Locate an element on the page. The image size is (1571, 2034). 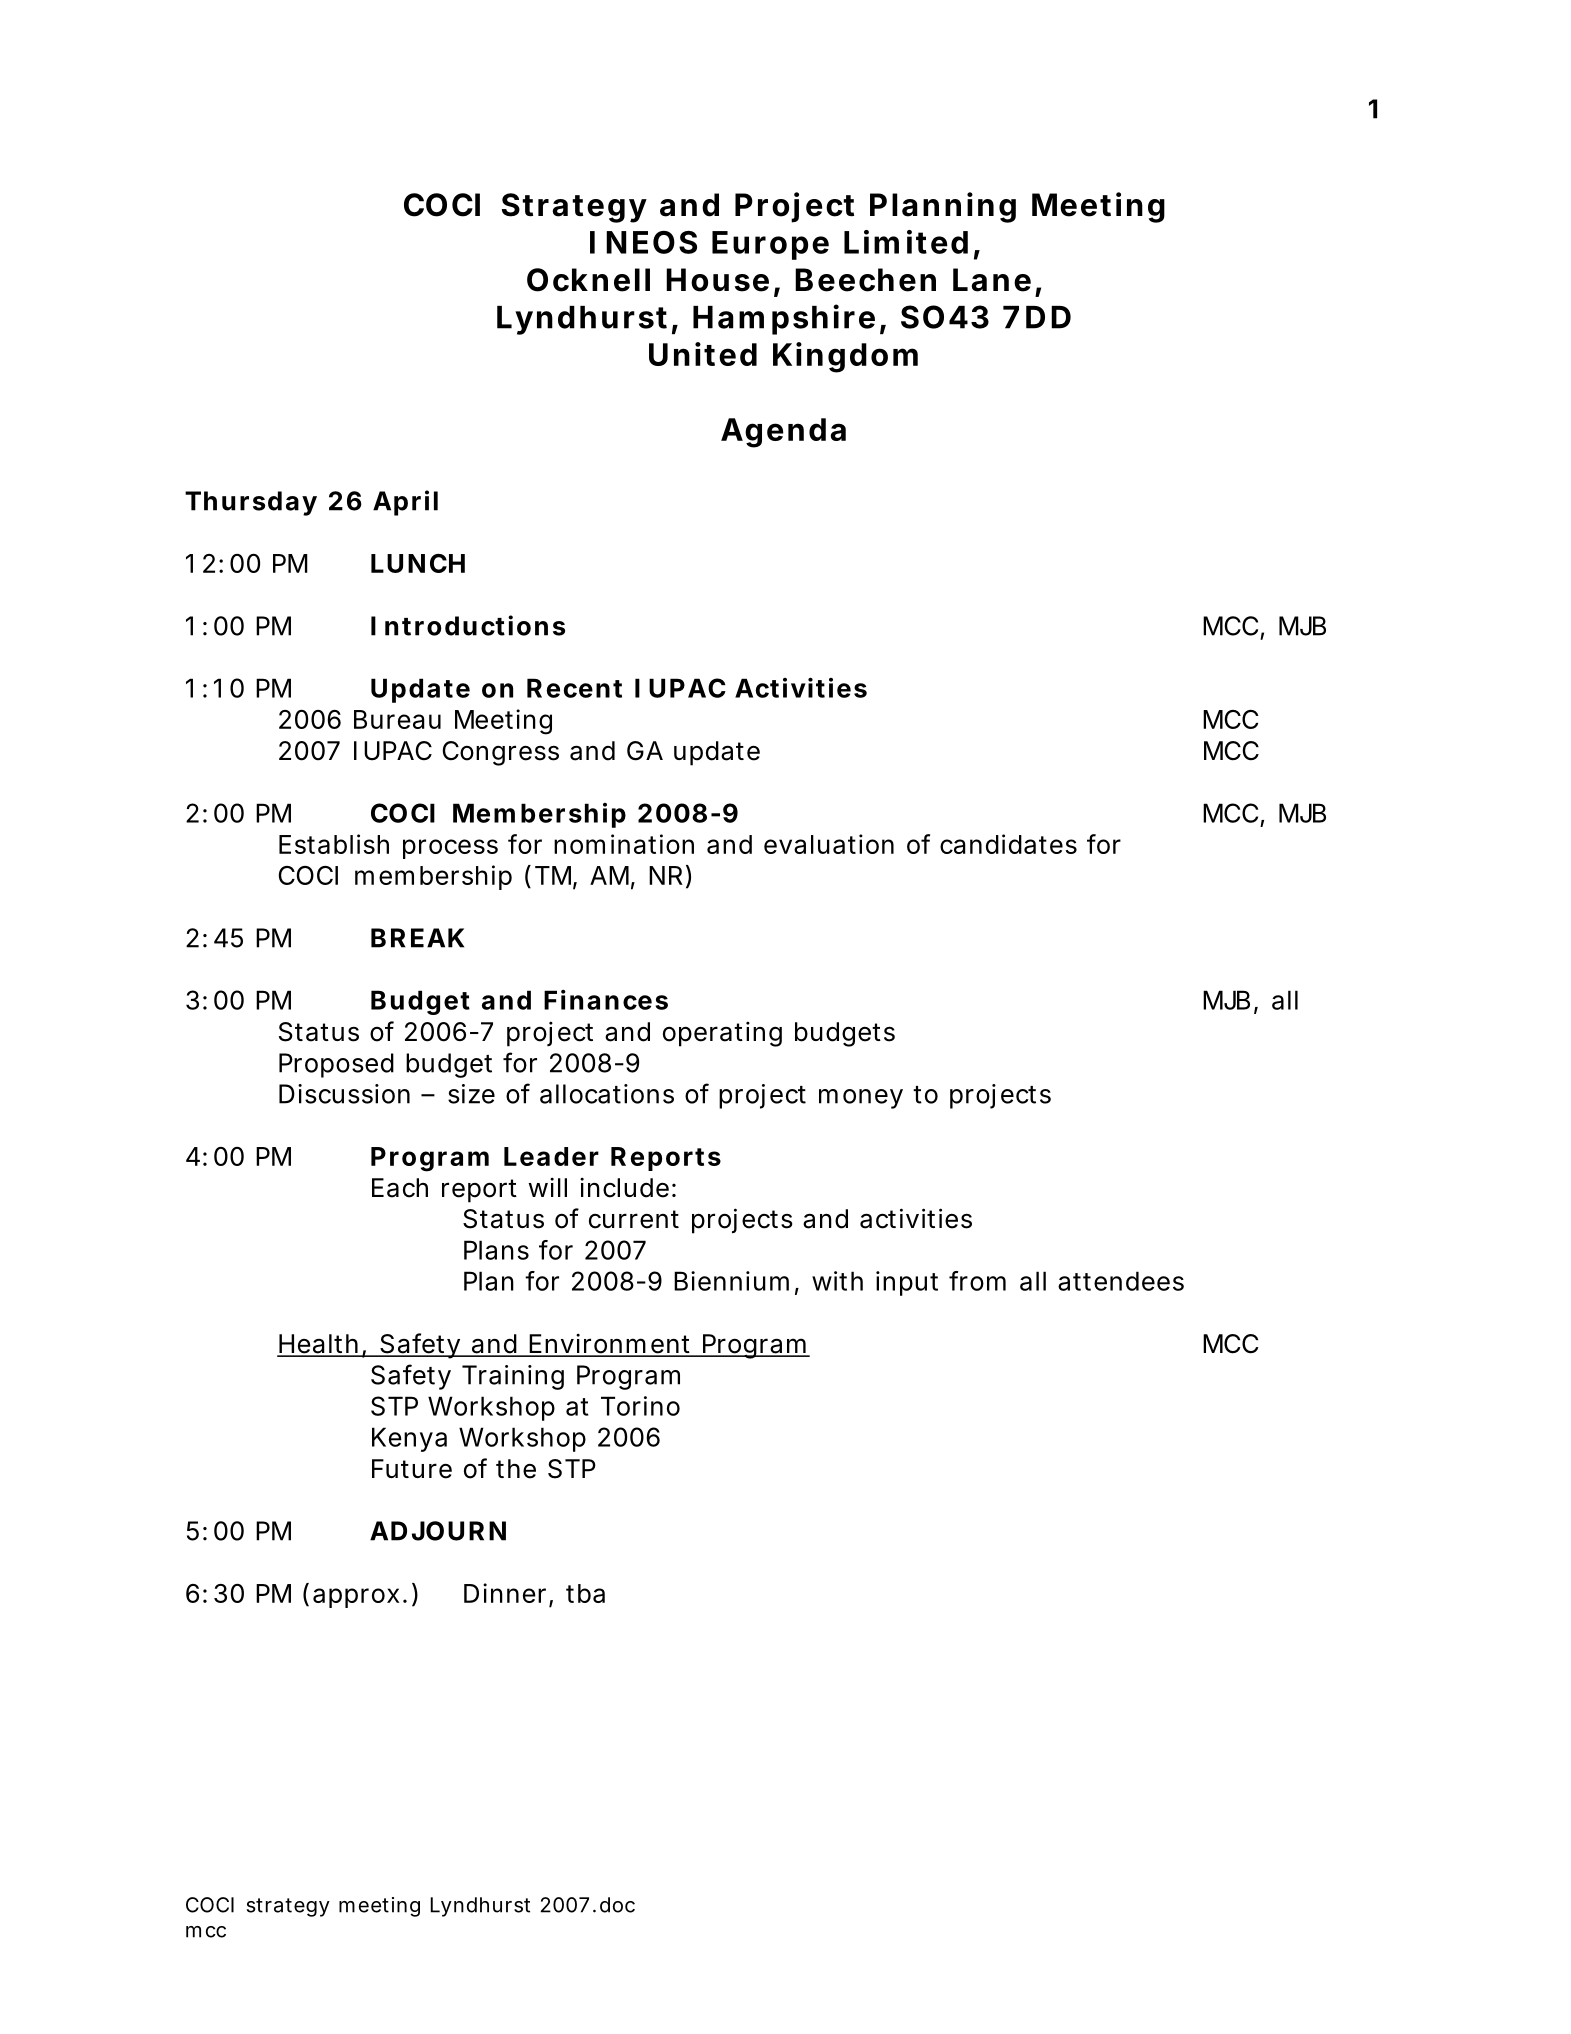
candidates is located at coordinates (1008, 844).
